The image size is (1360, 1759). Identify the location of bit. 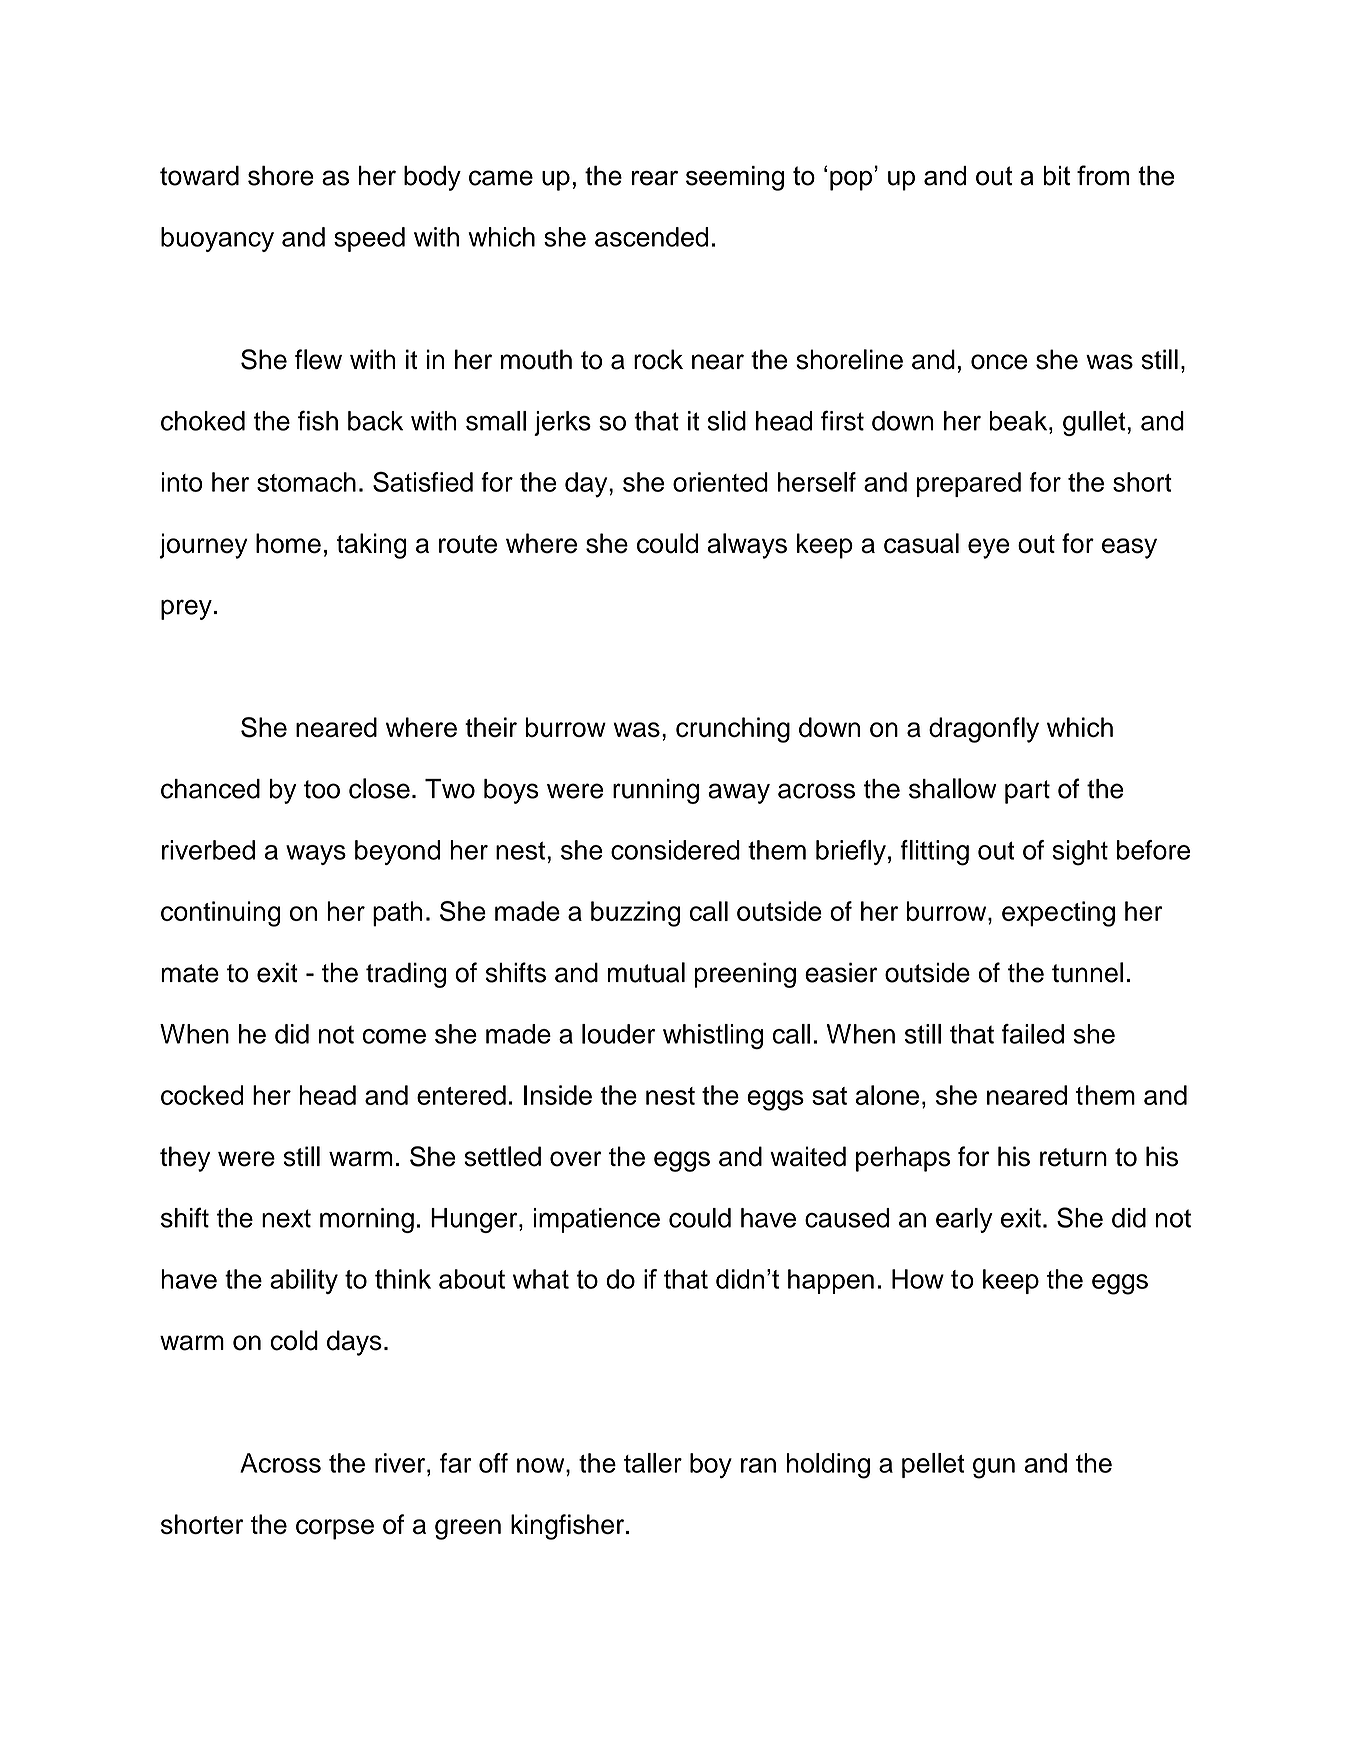
(1056, 176).
